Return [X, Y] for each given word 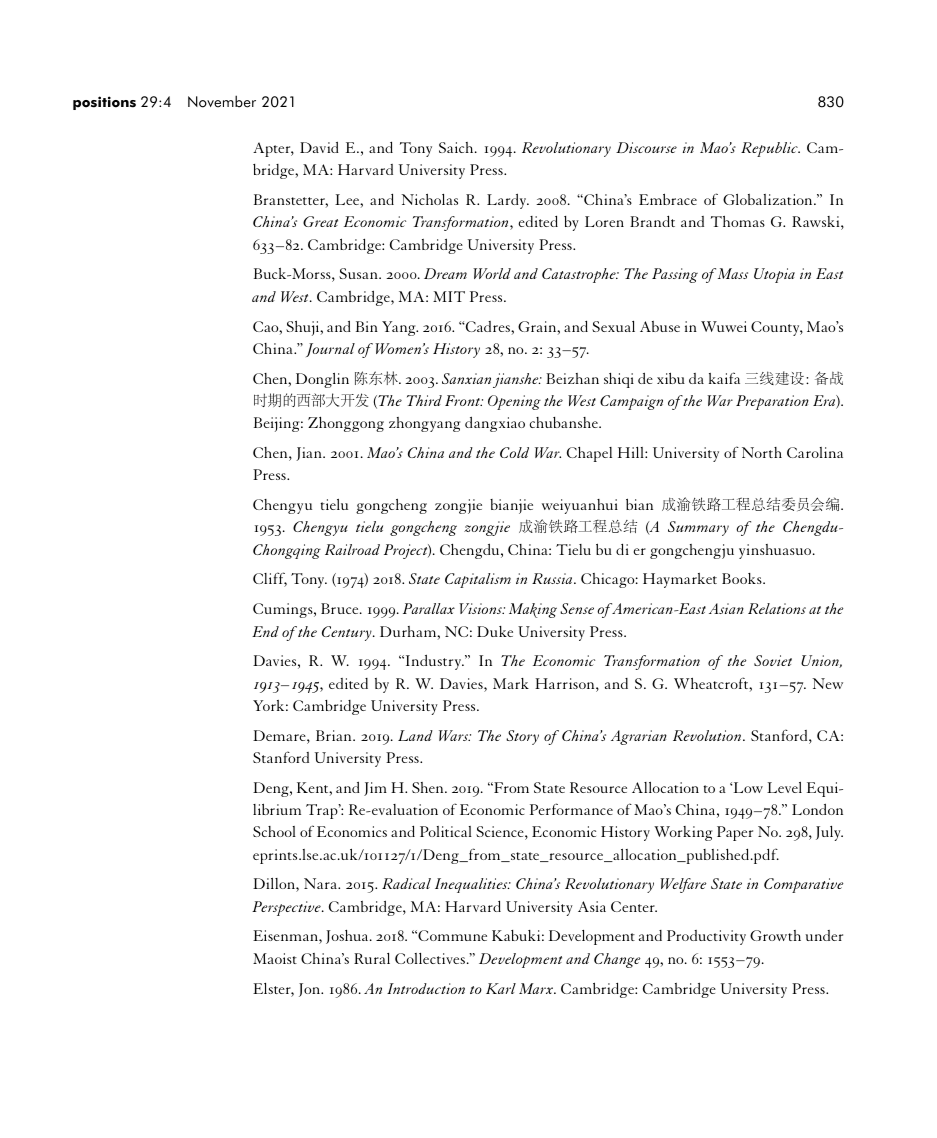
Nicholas [429, 199]
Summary [698, 528]
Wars [455, 735]
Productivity [706, 937]
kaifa [724, 378]
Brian [335, 735]
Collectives [430, 958]
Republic [770, 149]
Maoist [275, 958]
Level [784, 787]
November [222, 101]
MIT [449, 296]
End [265, 631]
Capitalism [478, 580]
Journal [330, 350]
